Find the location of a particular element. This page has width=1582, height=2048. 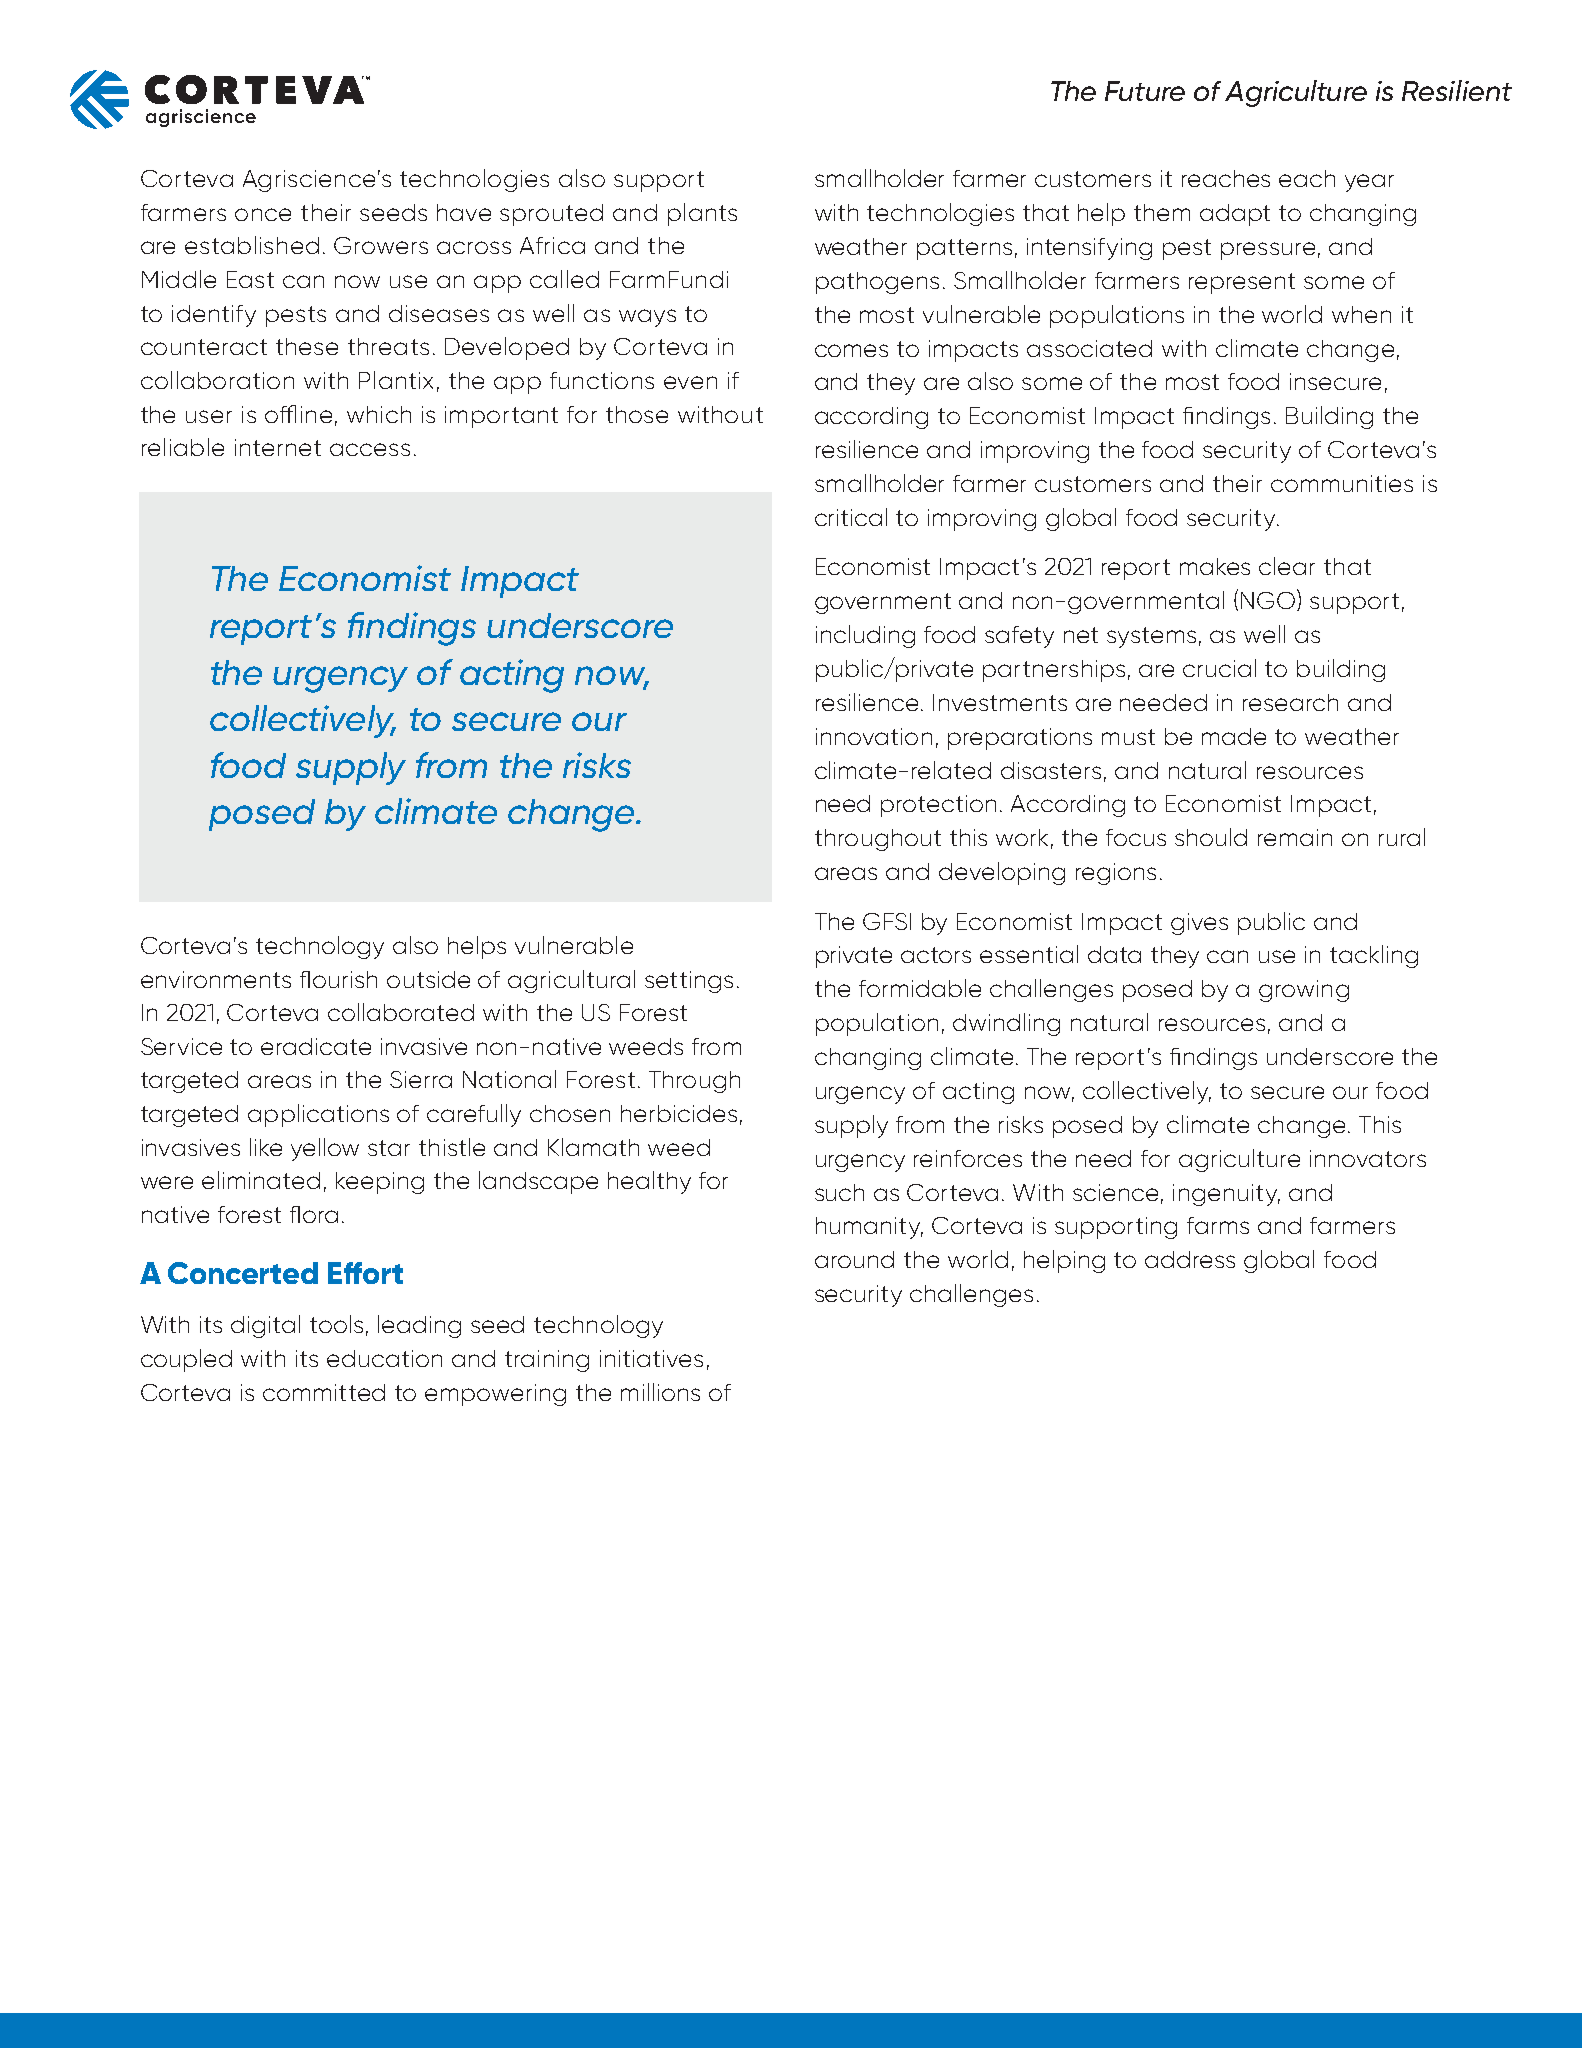

year is located at coordinates (1369, 183).
